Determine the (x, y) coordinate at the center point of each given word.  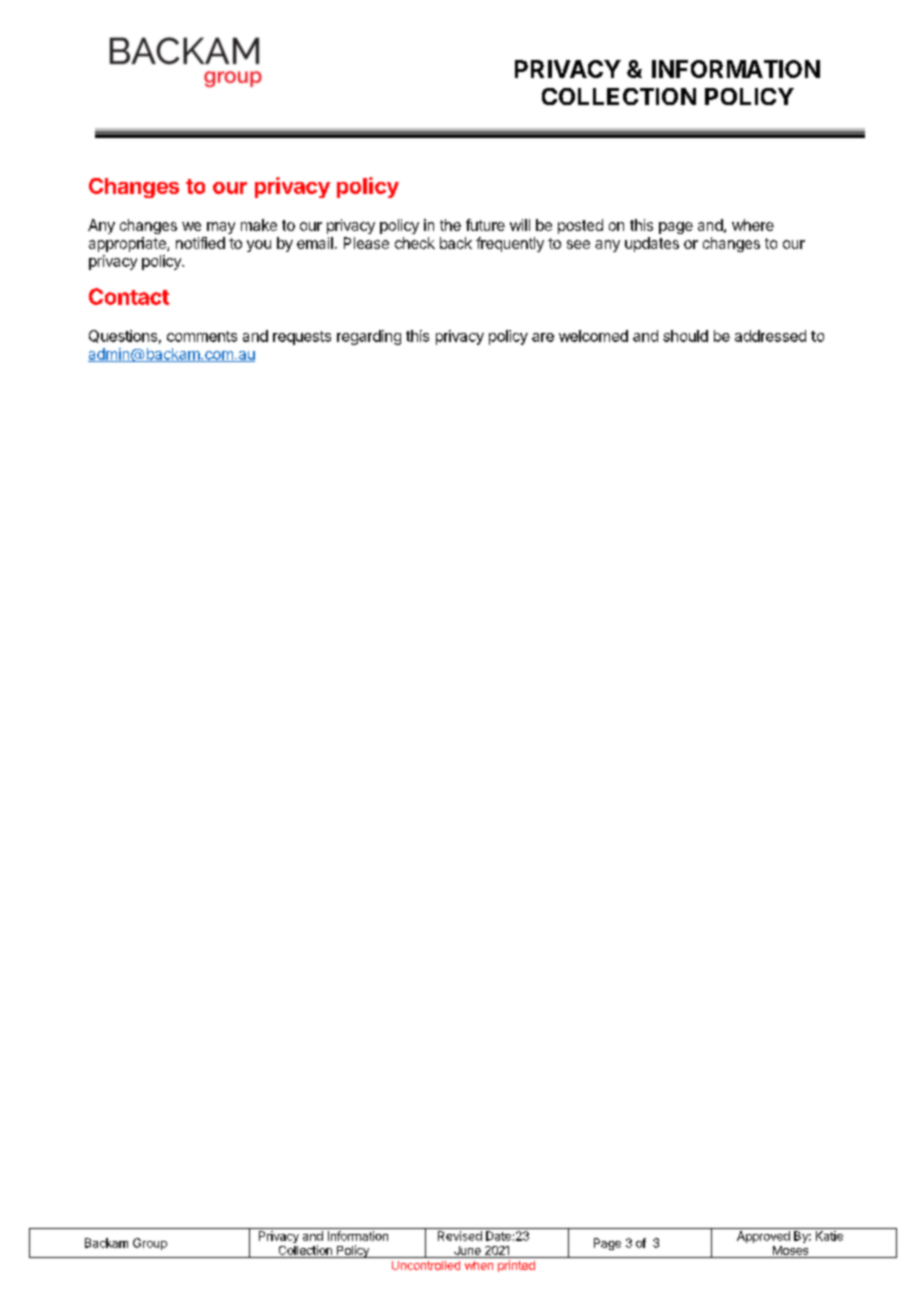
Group (150, 1244)
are (543, 337)
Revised (460, 1236)
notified (200, 243)
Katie (829, 1236)
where (753, 225)
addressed (770, 336)
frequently (510, 244)
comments (202, 336)
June (467, 1250)
